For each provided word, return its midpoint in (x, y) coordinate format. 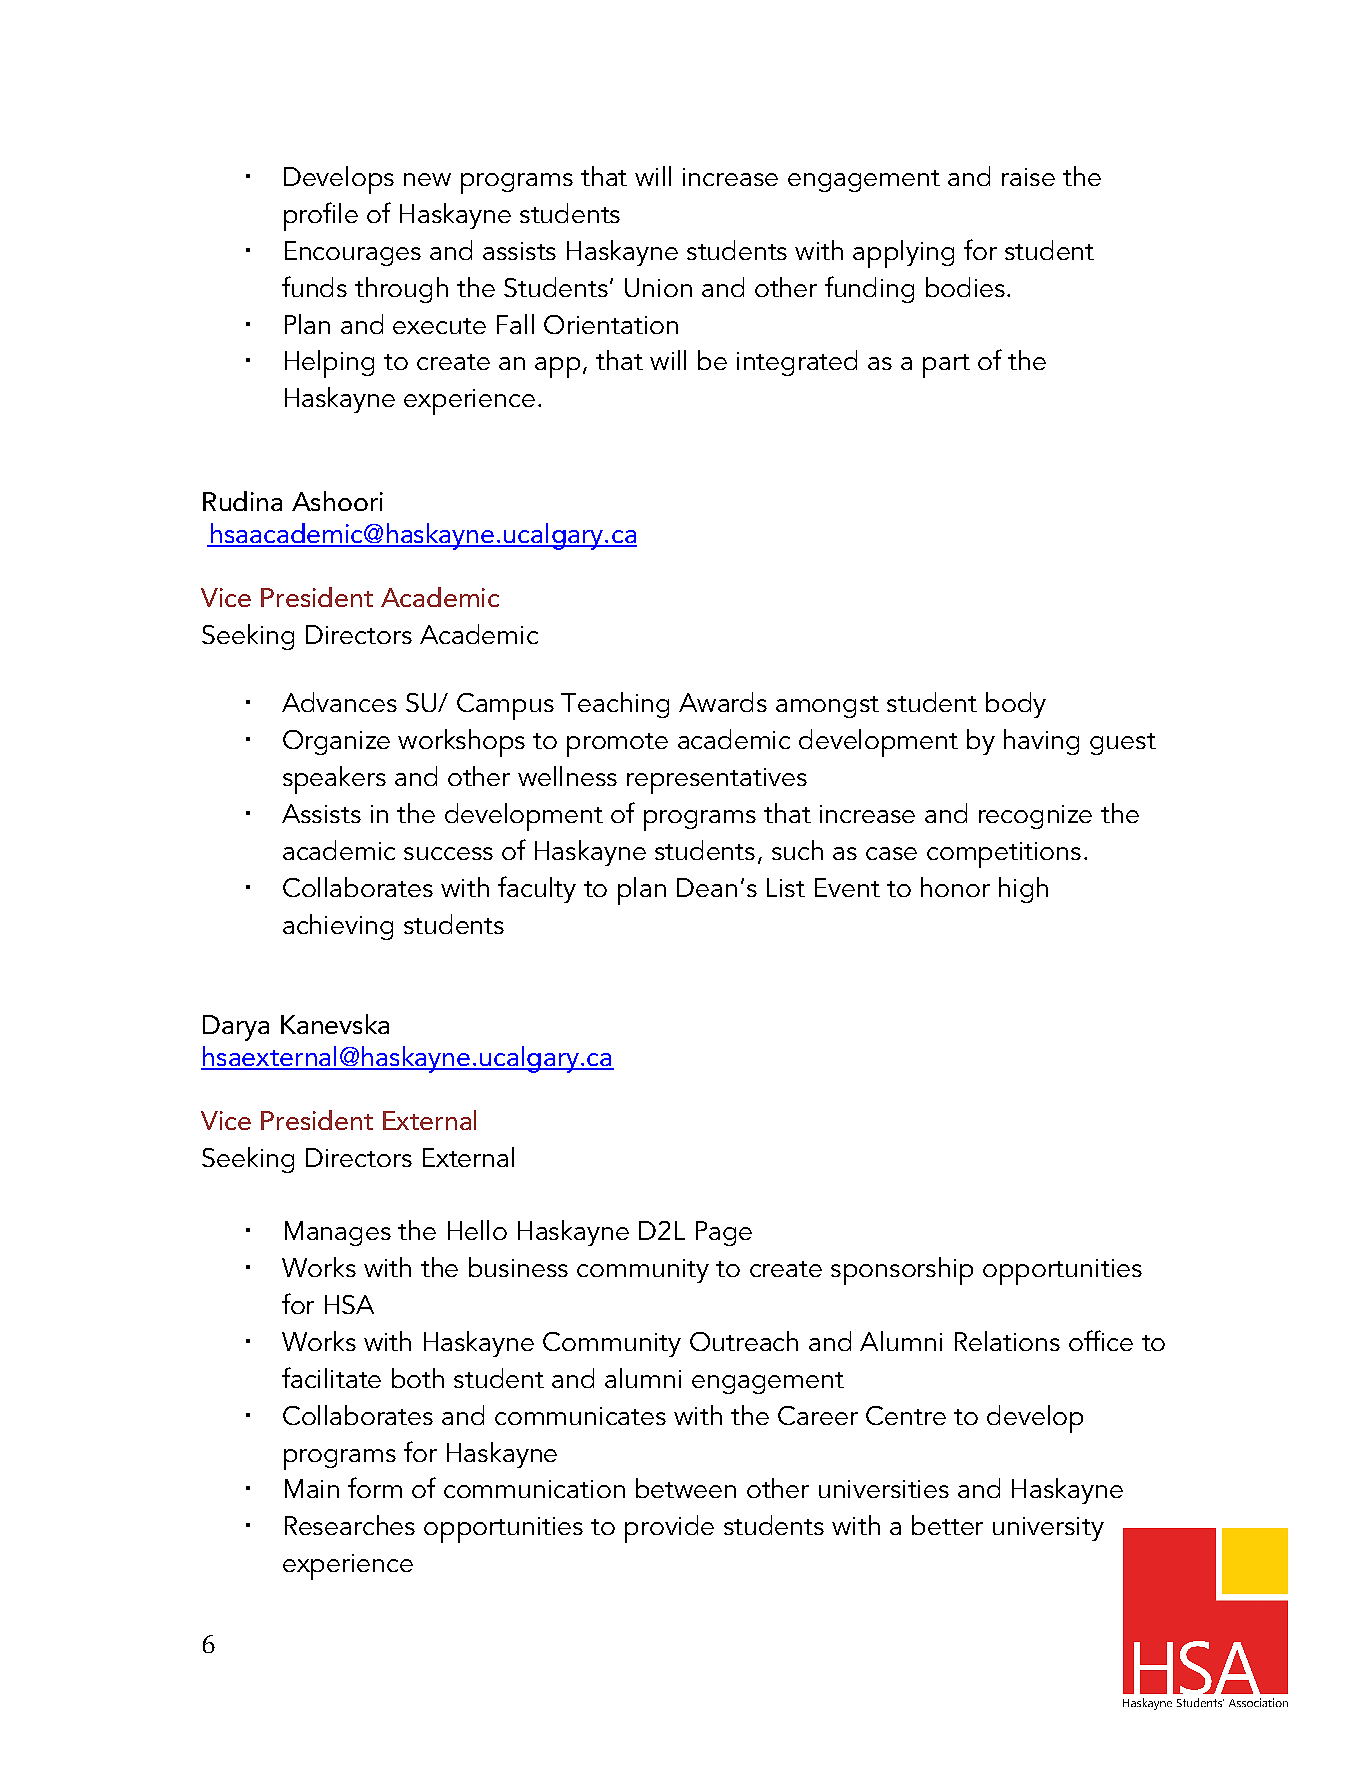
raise (1028, 177)
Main (312, 1488)
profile (321, 216)
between (686, 1488)
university (1048, 1529)
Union (658, 287)
